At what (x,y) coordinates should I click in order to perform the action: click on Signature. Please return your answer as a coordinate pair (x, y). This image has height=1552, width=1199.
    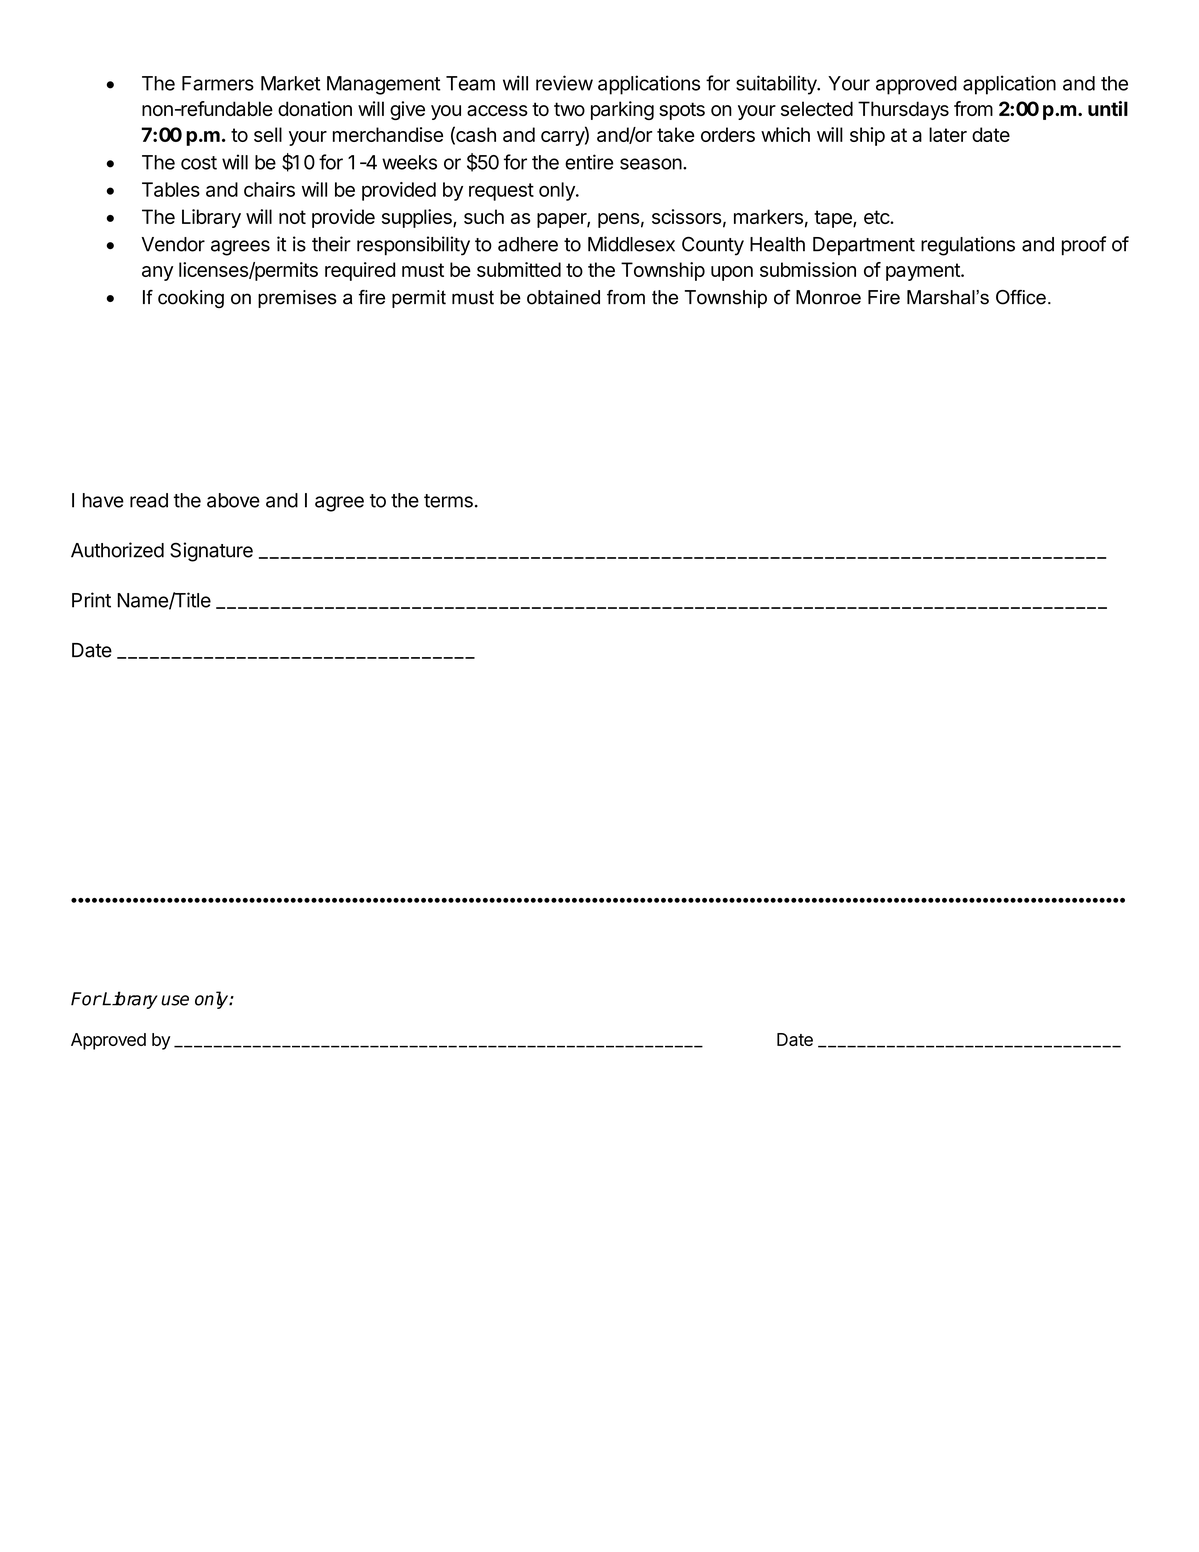
    Looking at the image, I should click on (211, 552).
